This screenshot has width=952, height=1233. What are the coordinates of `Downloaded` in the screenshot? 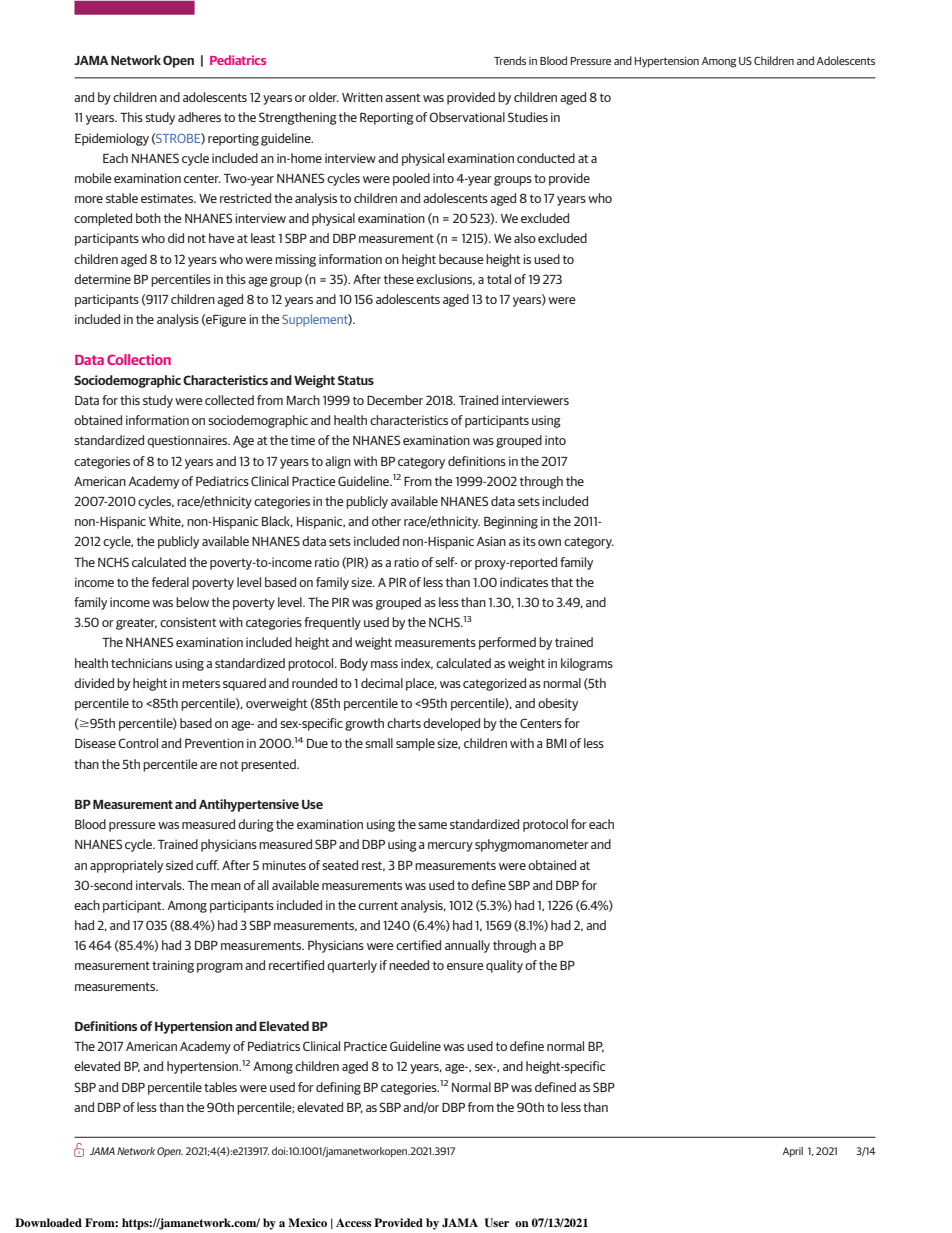 It's located at (48, 1222).
